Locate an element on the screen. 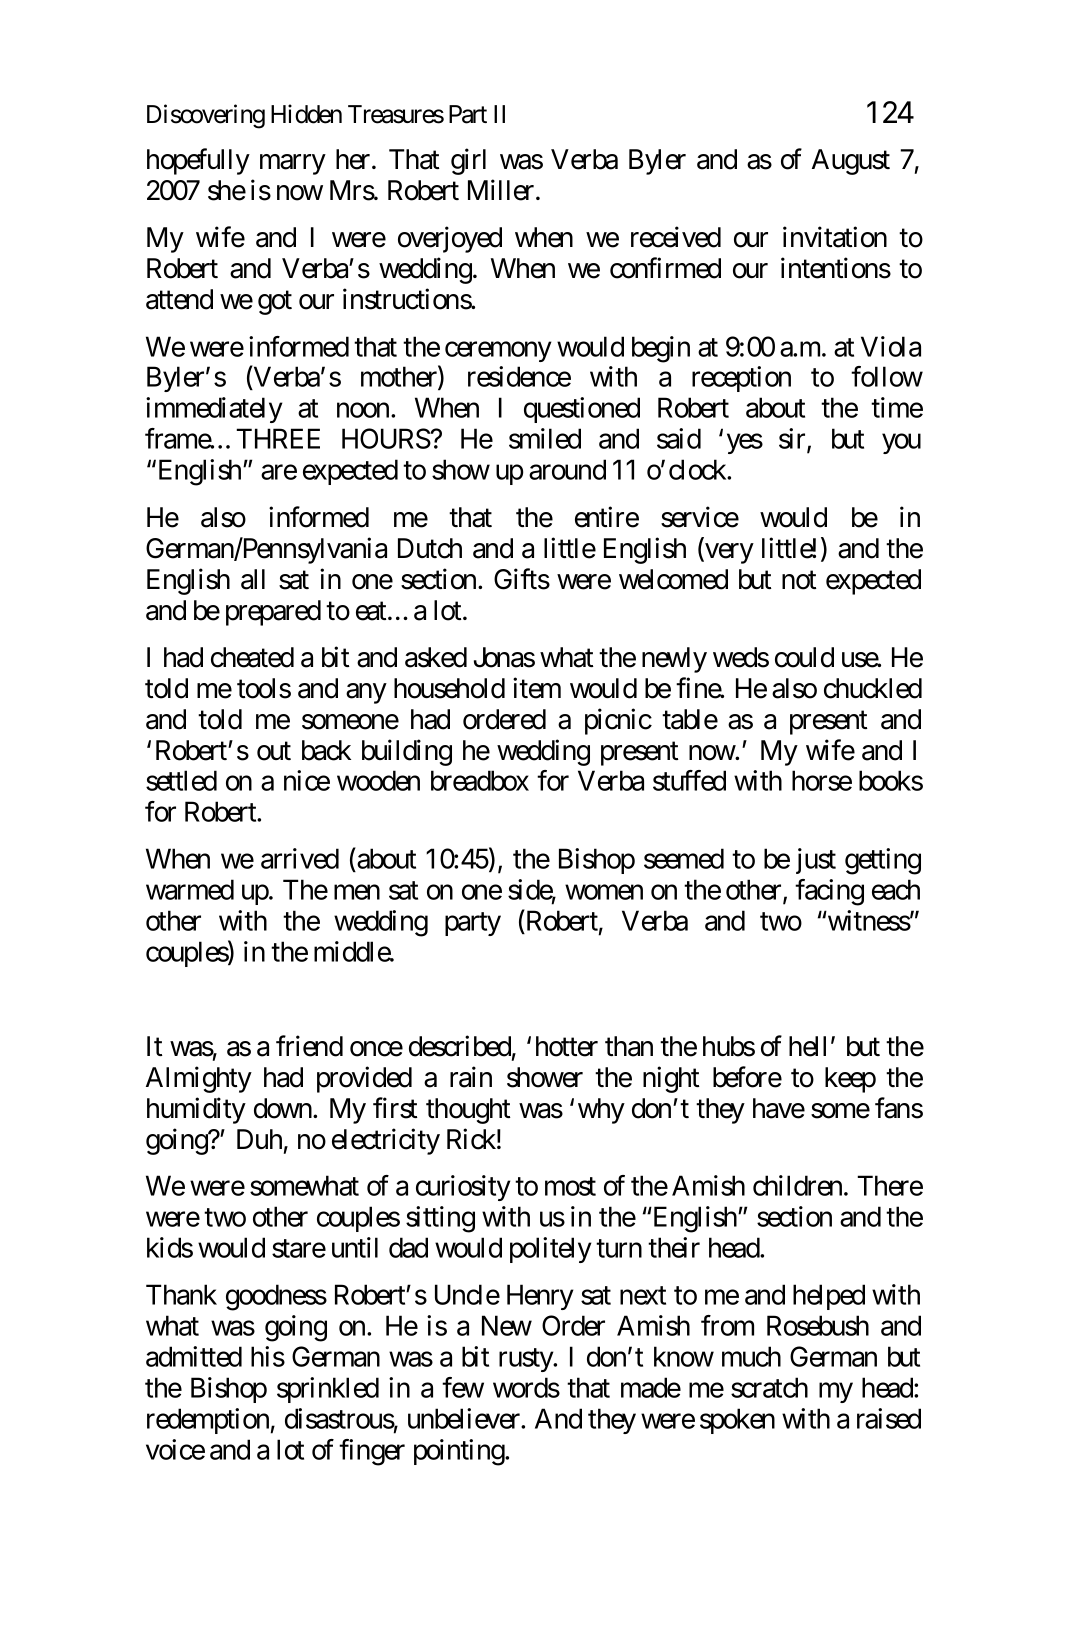  not is located at coordinates (799, 580).
